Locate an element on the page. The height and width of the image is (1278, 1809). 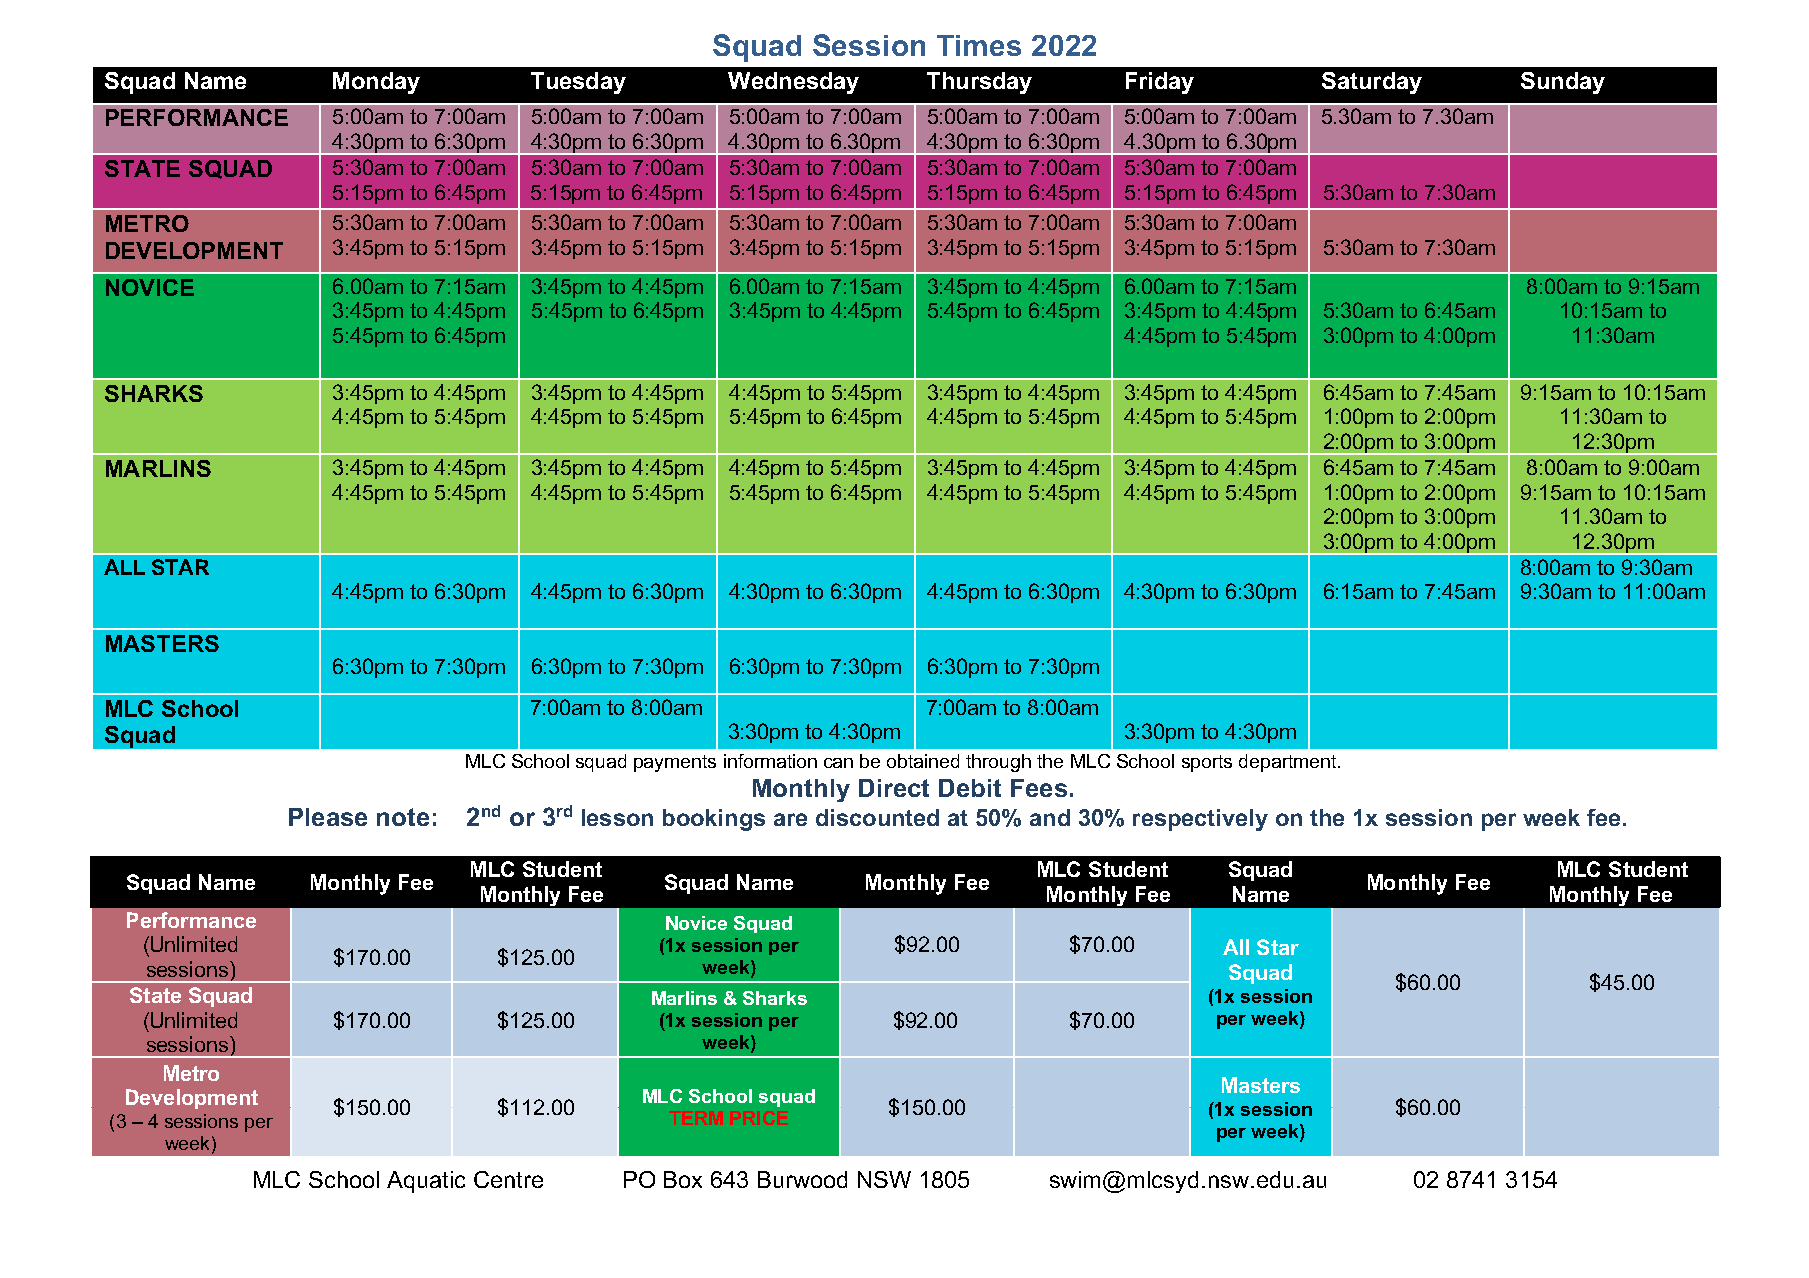
Saturday is located at coordinates (1372, 83).
